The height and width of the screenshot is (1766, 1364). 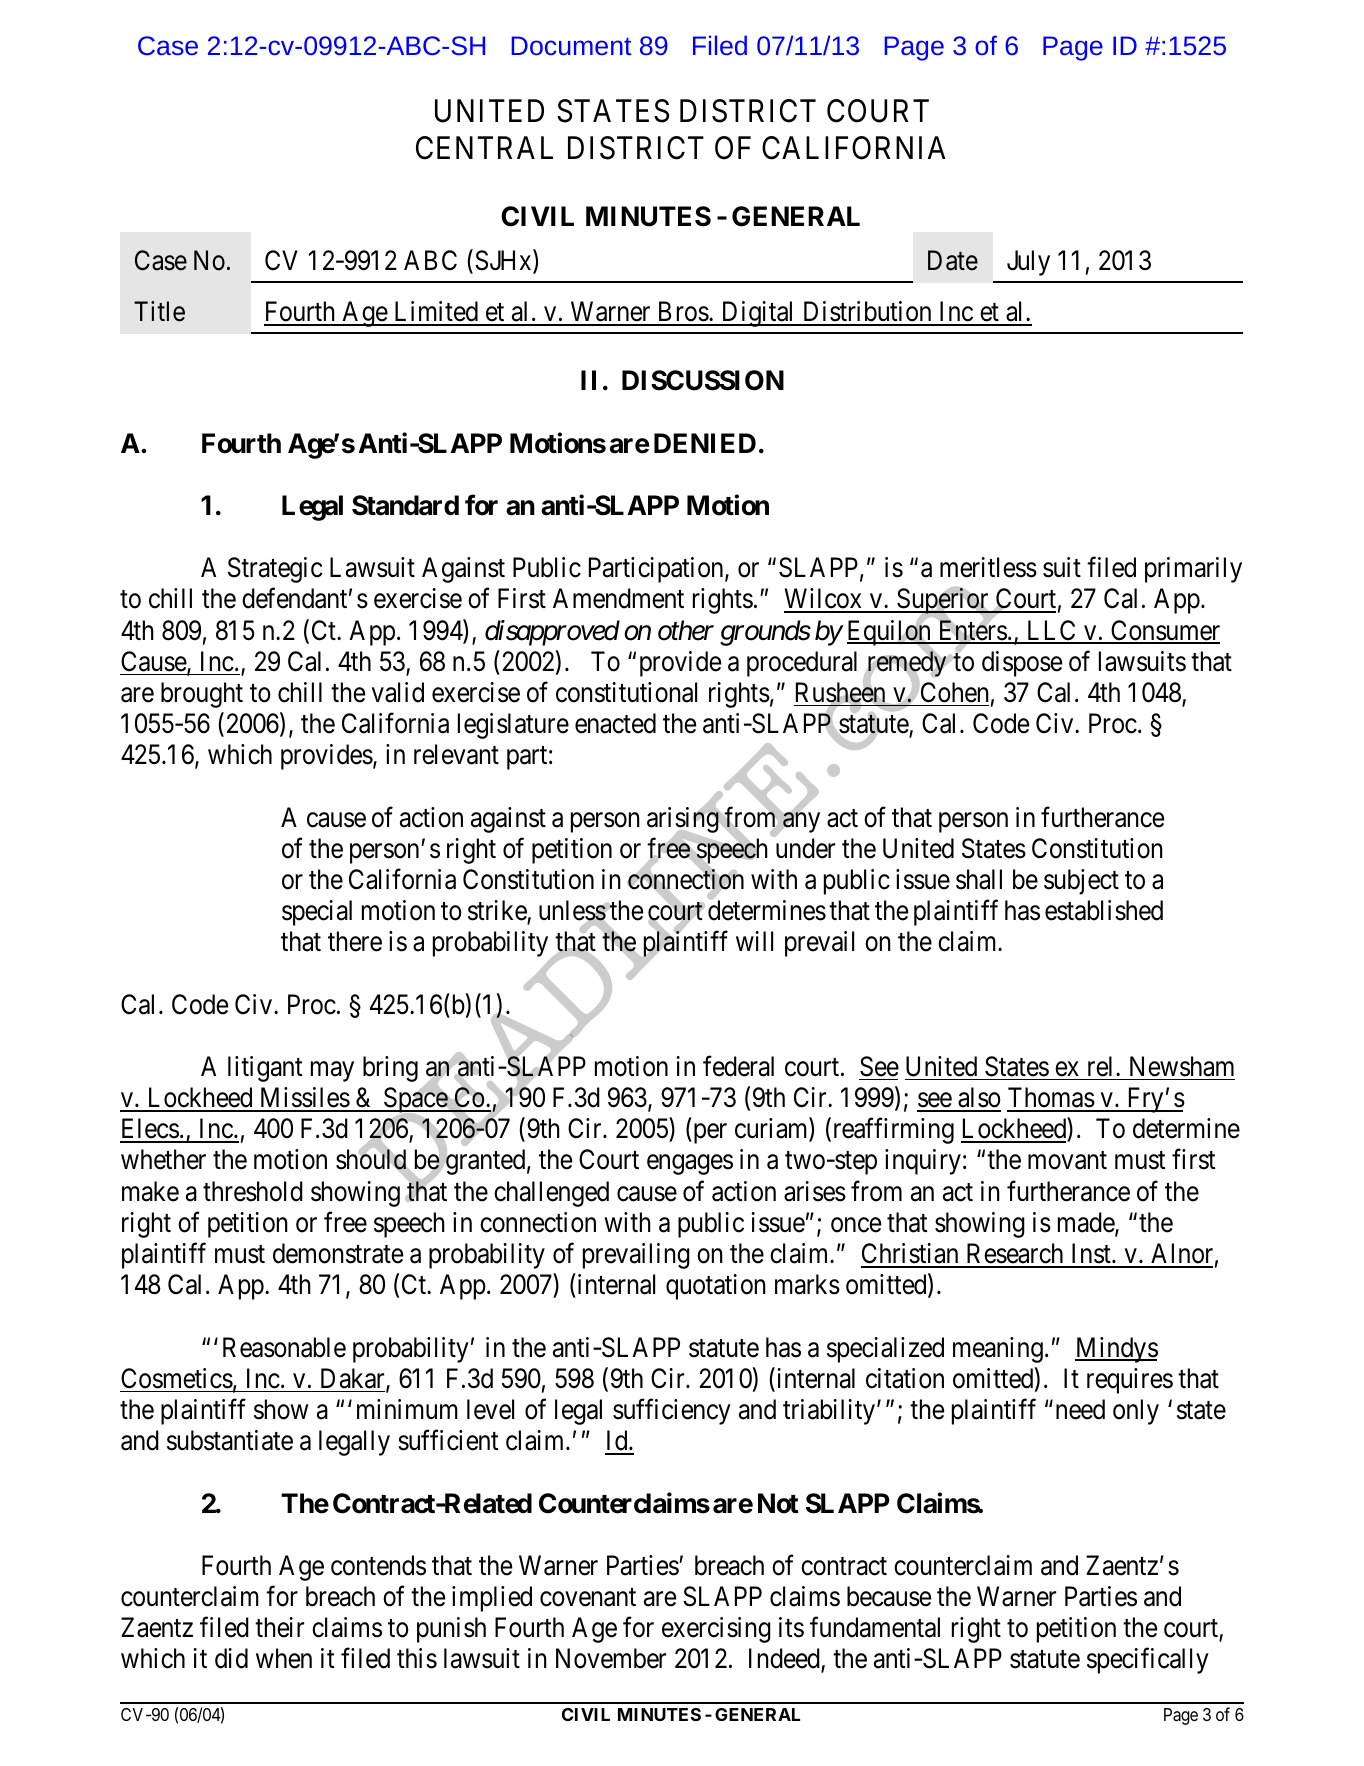 I want to click on exercising, so click(x=716, y=1630).
